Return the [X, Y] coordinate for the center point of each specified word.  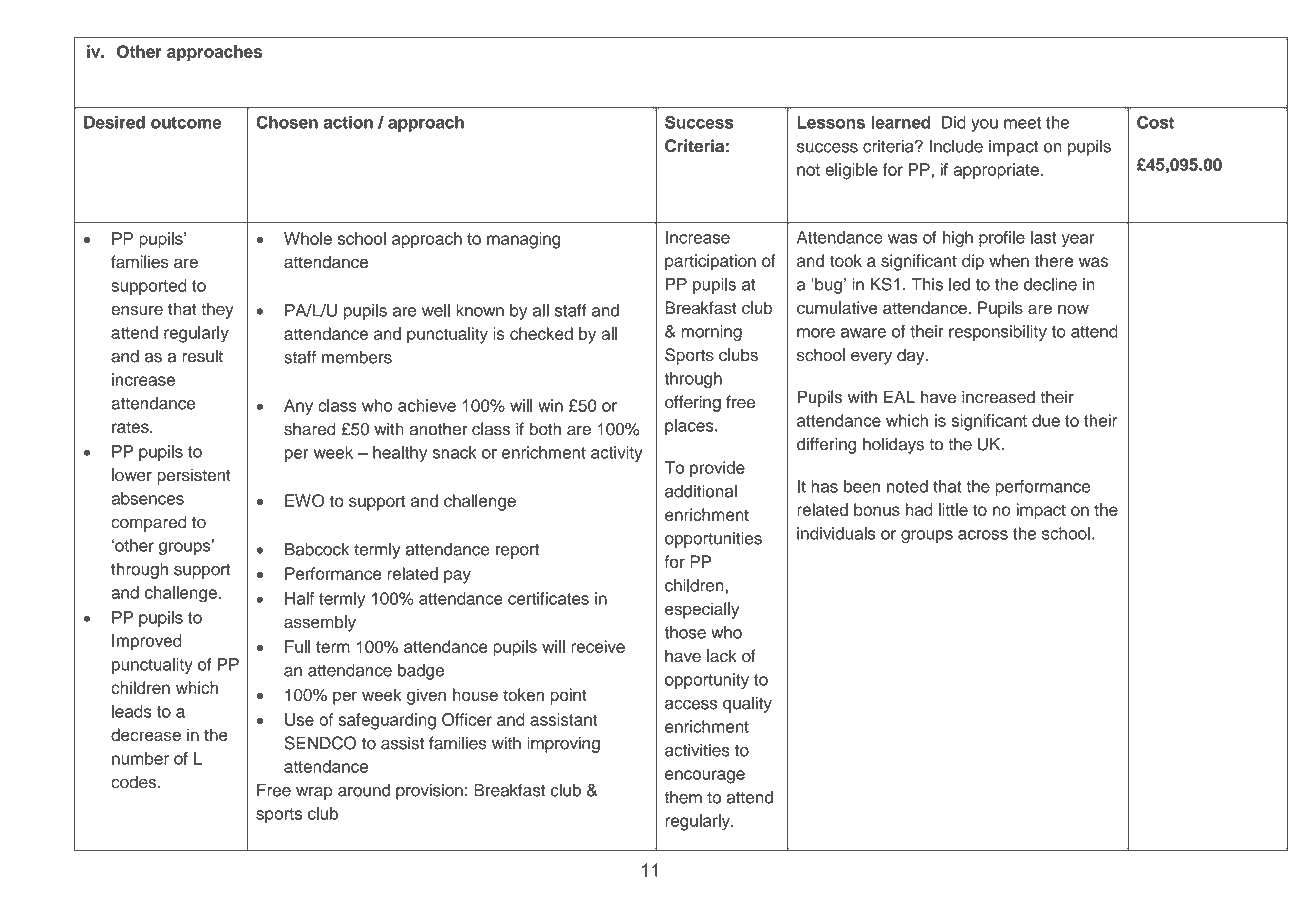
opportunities [713, 540]
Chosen [287, 122]
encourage [705, 777]
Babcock [317, 549]
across [983, 535]
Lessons [831, 122]
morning [711, 333]
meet [1022, 123]
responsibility [998, 333]
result [202, 356]
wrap [314, 793]
